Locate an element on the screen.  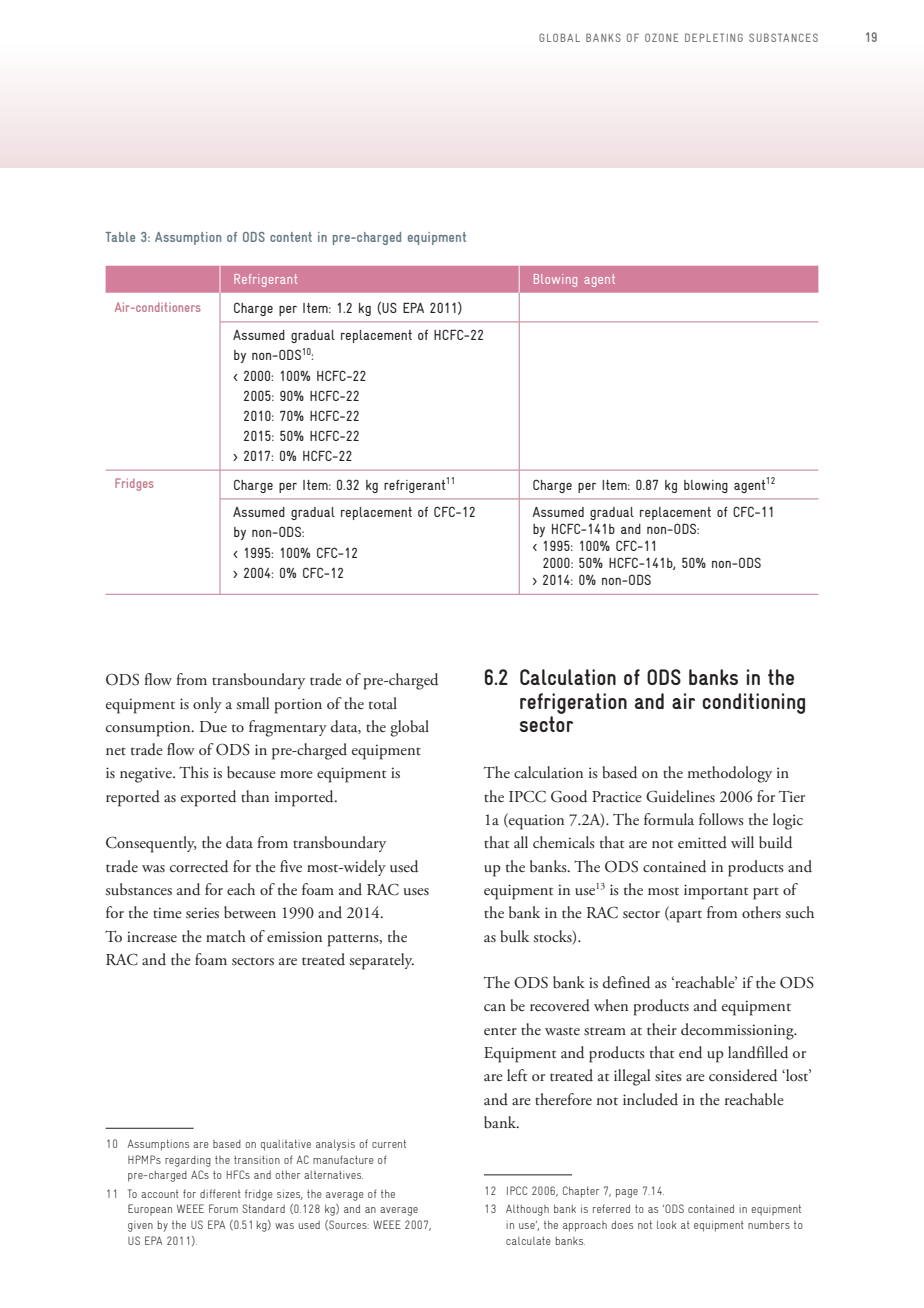
OZONE is located at coordinates (662, 37).
